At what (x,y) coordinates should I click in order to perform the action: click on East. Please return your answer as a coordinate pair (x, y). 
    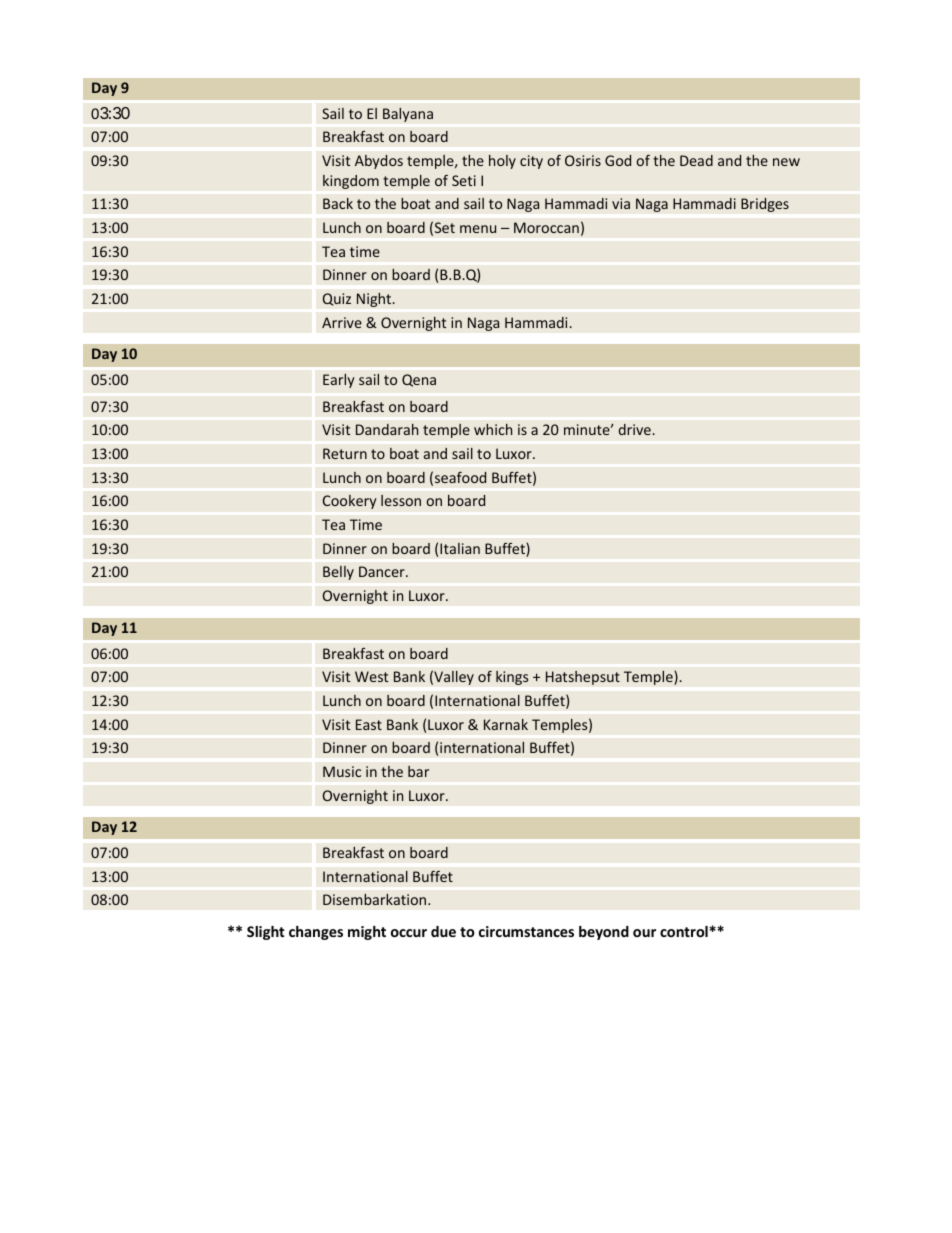
    Looking at the image, I should click on (369, 724).
